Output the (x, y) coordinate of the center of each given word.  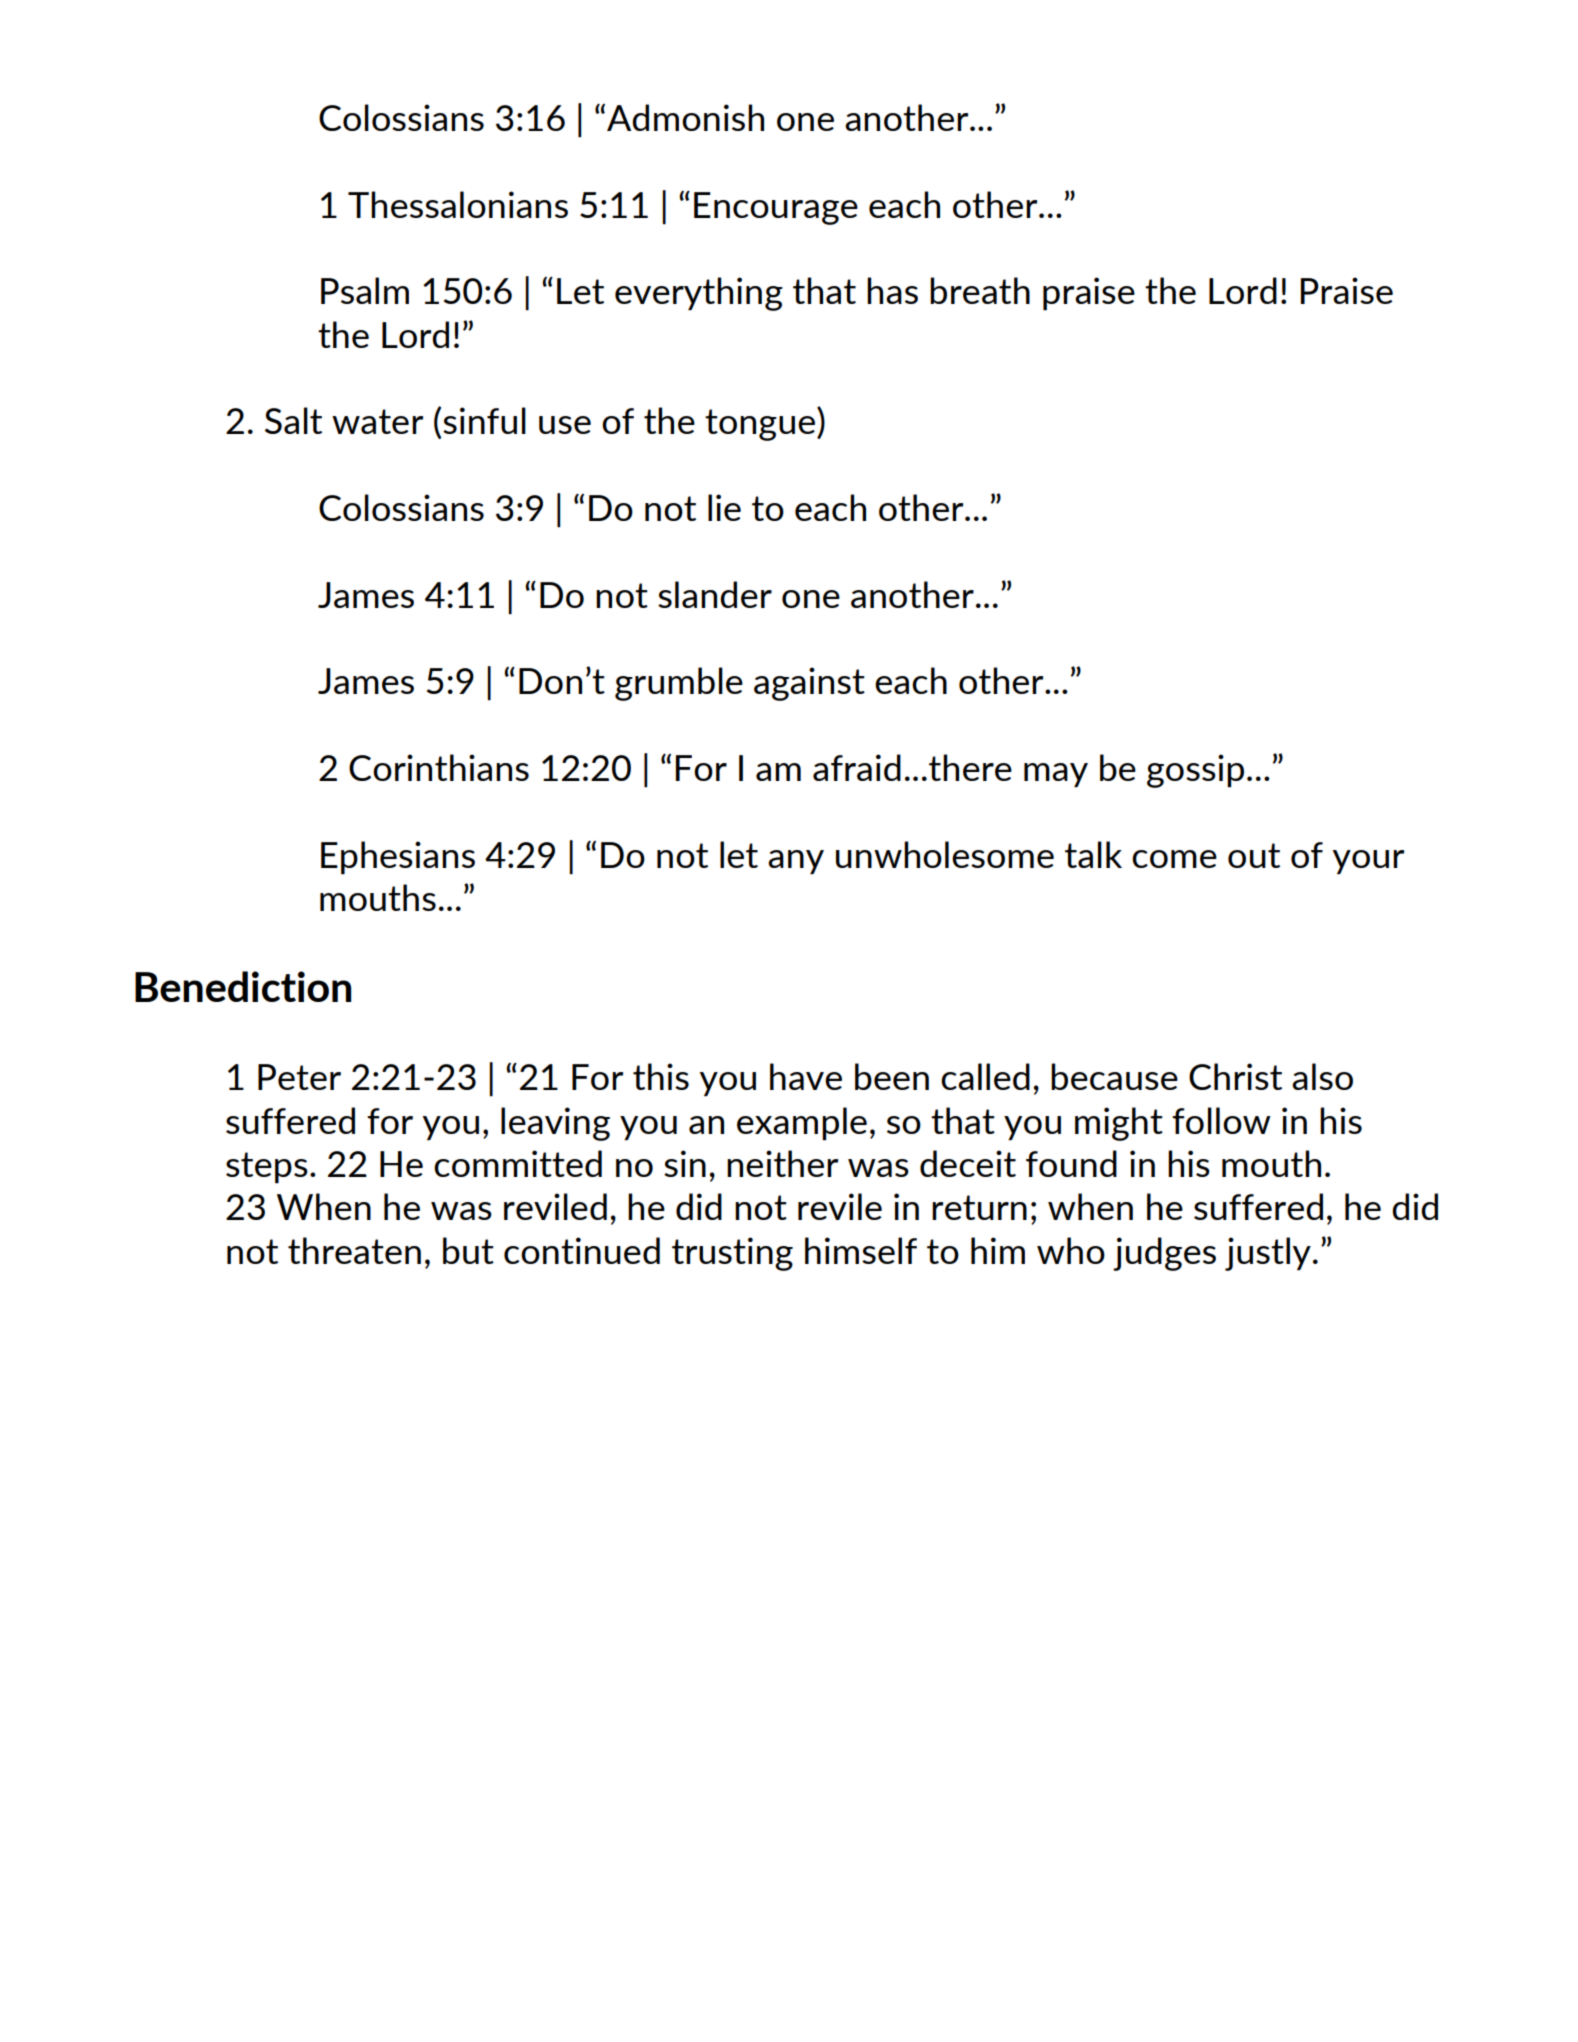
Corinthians (439, 767)
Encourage (776, 208)
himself (861, 1250)
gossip (1195, 771)
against (809, 684)
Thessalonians (458, 204)
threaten (354, 1250)
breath (980, 290)
